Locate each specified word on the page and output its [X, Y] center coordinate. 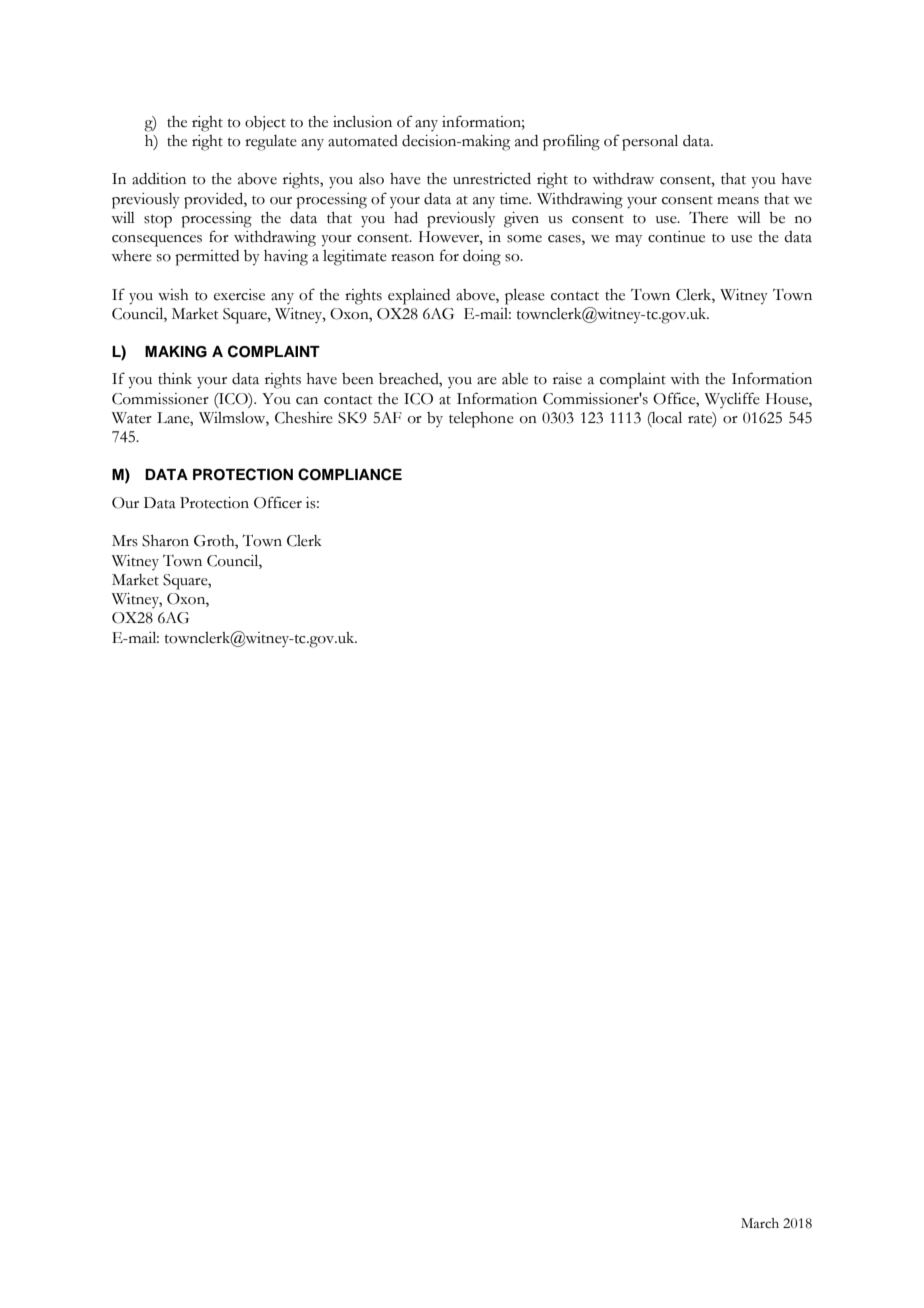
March [760, 1223]
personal [650, 143]
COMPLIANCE [350, 474]
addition [159, 179]
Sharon [165, 541]
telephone [481, 420]
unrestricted [492, 179]
